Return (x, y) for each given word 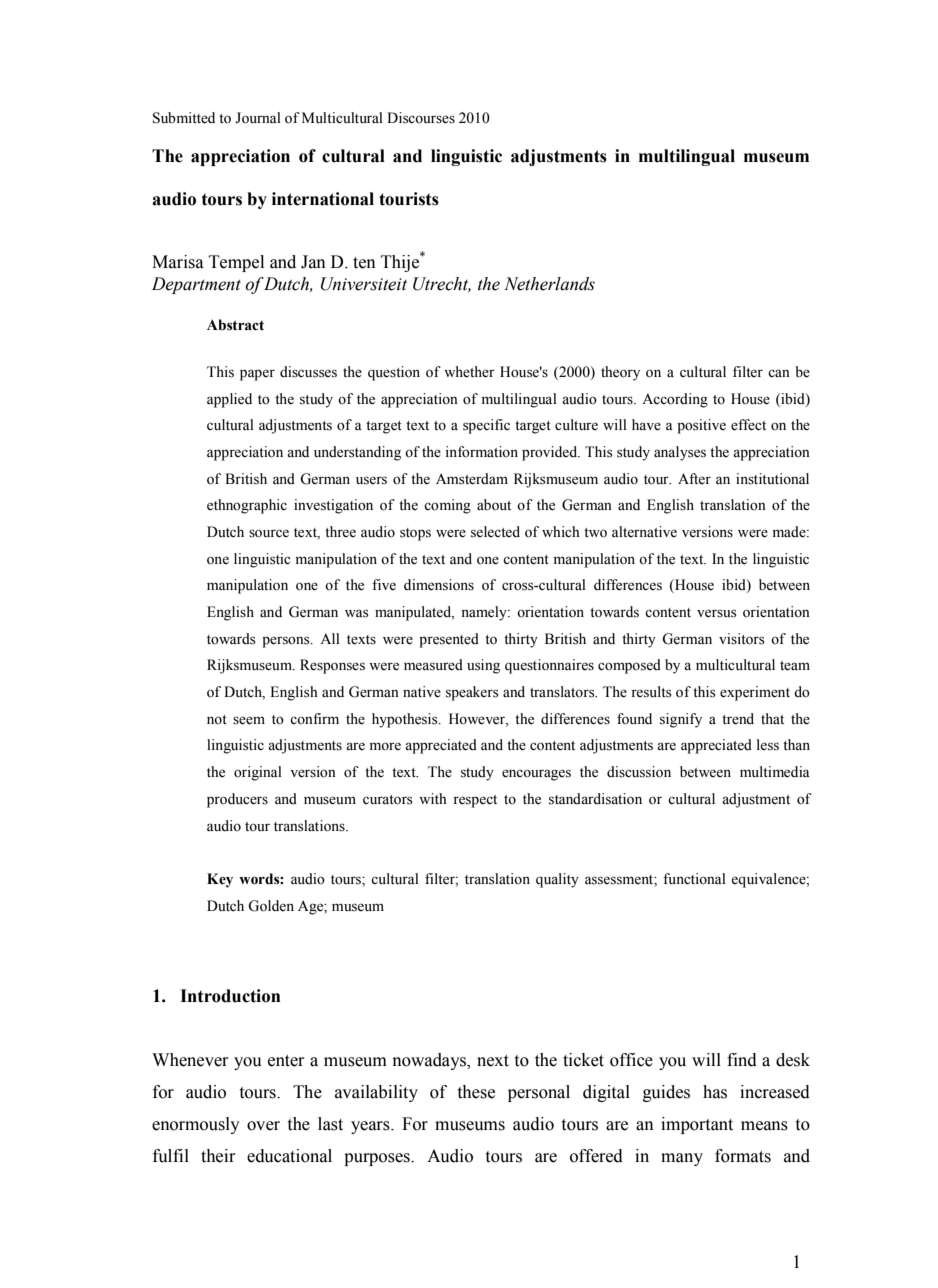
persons (287, 642)
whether (469, 372)
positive (701, 426)
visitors (741, 639)
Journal (258, 118)
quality (557, 880)
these (476, 1092)
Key (220, 880)
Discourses (421, 118)
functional (694, 879)
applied (229, 400)
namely (485, 613)
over (263, 1126)
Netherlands (549, 284)
